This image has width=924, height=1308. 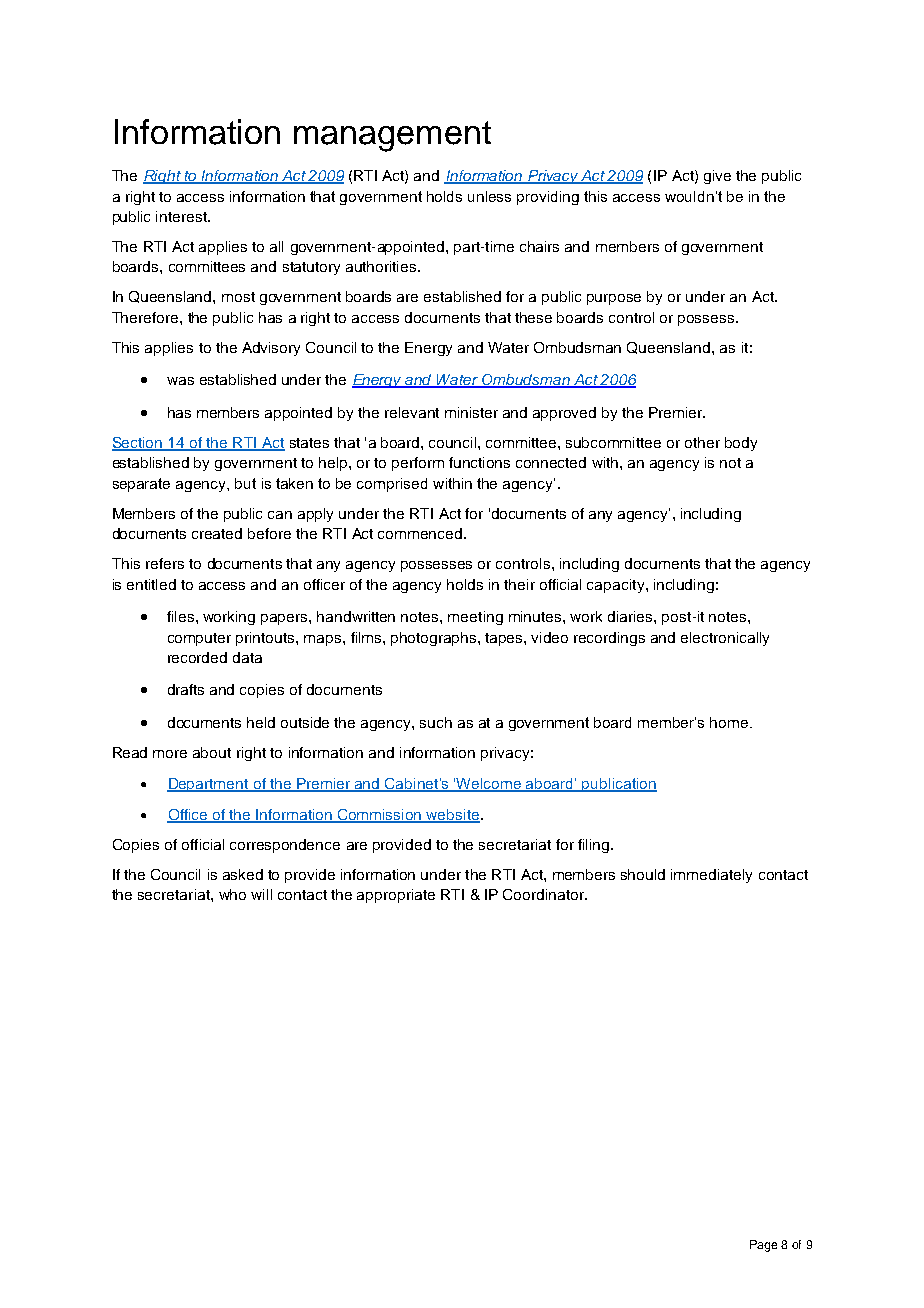 What do you see at coordinates (489, 196) in the image?
I see `unless` at bounding box center [489, 196].
